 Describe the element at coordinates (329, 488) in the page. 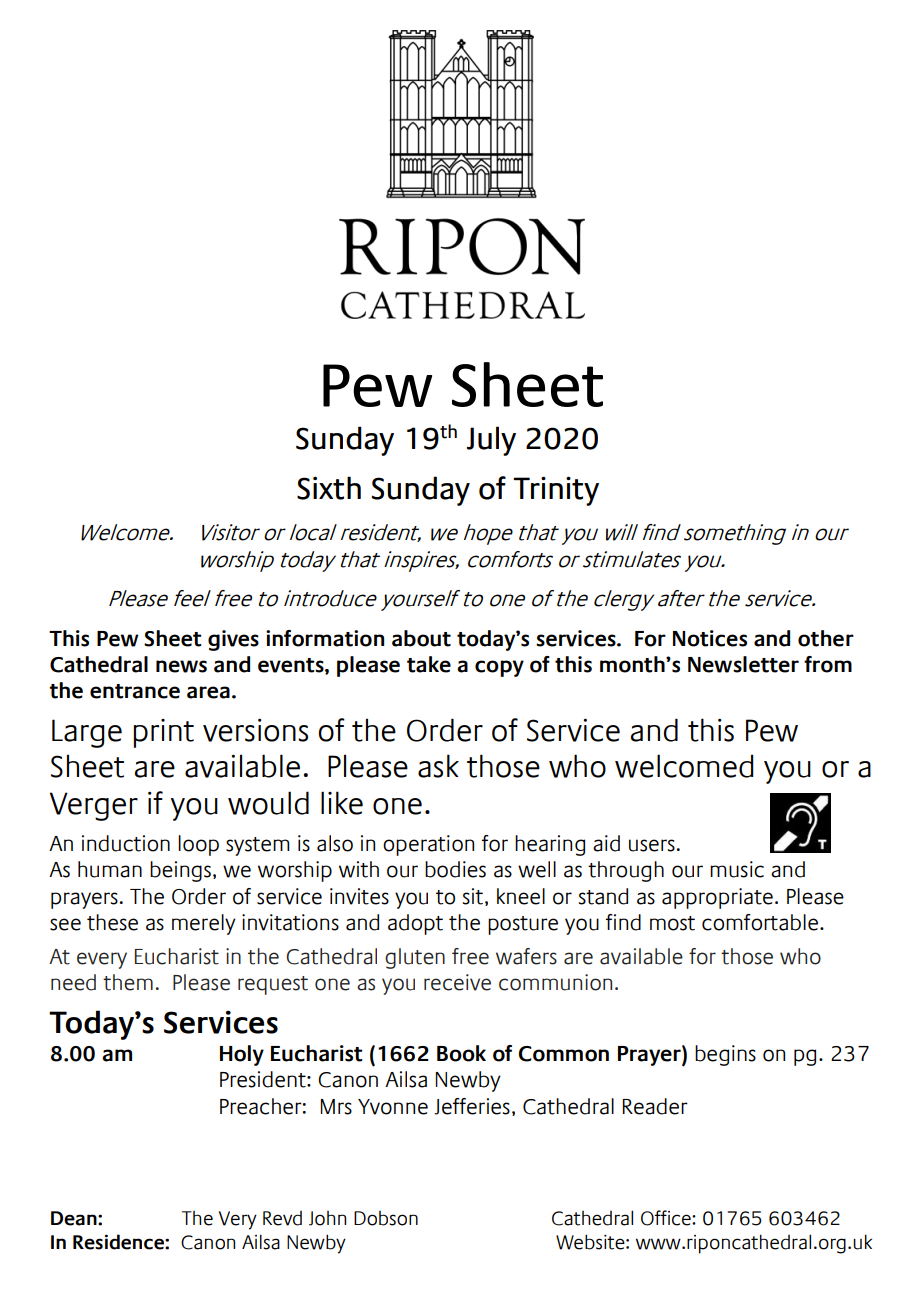

I see `Sixth` at that location.
